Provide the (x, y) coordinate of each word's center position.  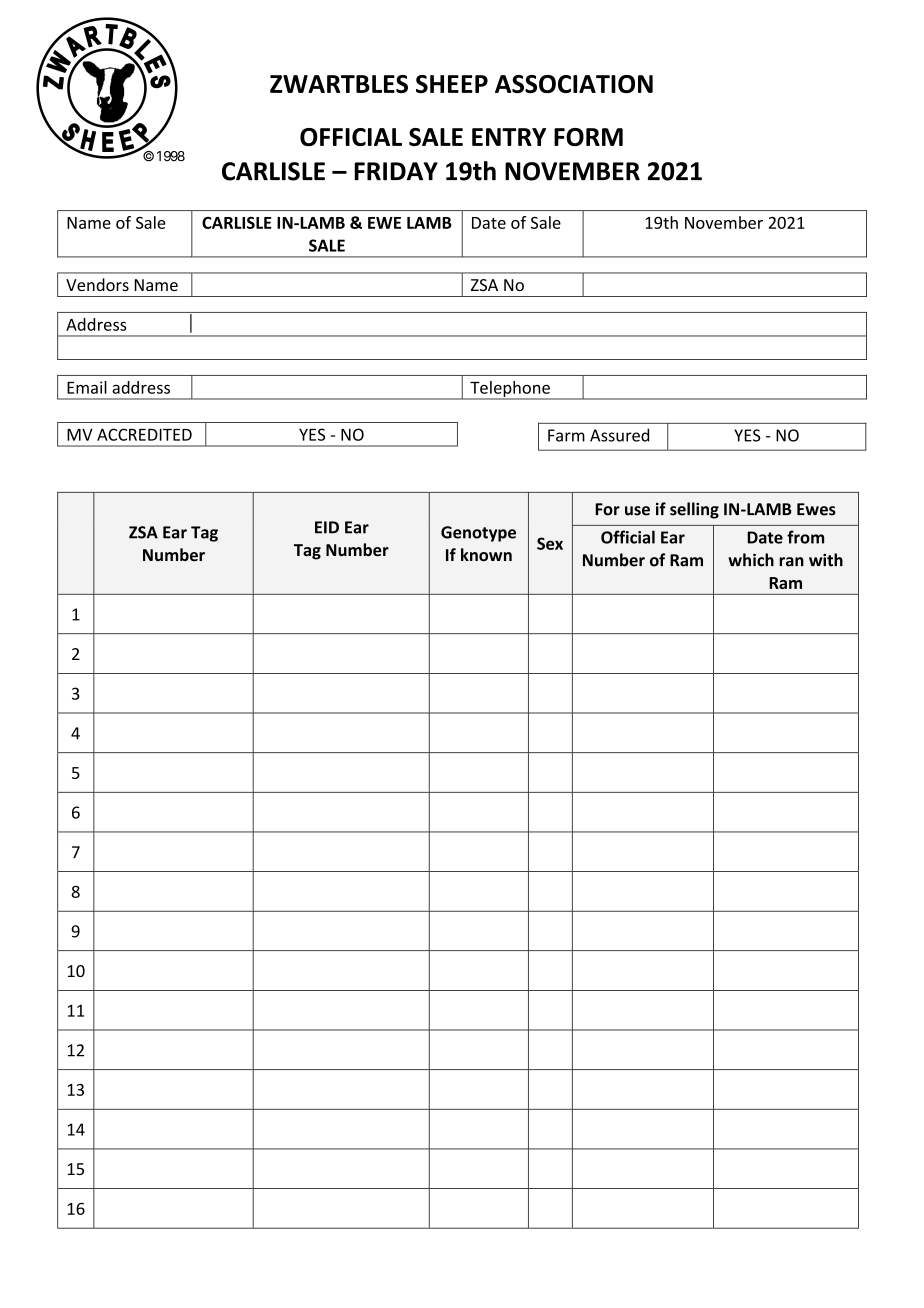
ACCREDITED (144, 434)
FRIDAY (396, 171)
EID (327, 527)
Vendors (97, 284)
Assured (619, 435)
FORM (588, 137)
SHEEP (452, 84)
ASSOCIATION (574, 84)
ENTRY (509, 137)
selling (694, 510)
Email (87, 387)
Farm (566, 435)
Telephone (510, 390)
